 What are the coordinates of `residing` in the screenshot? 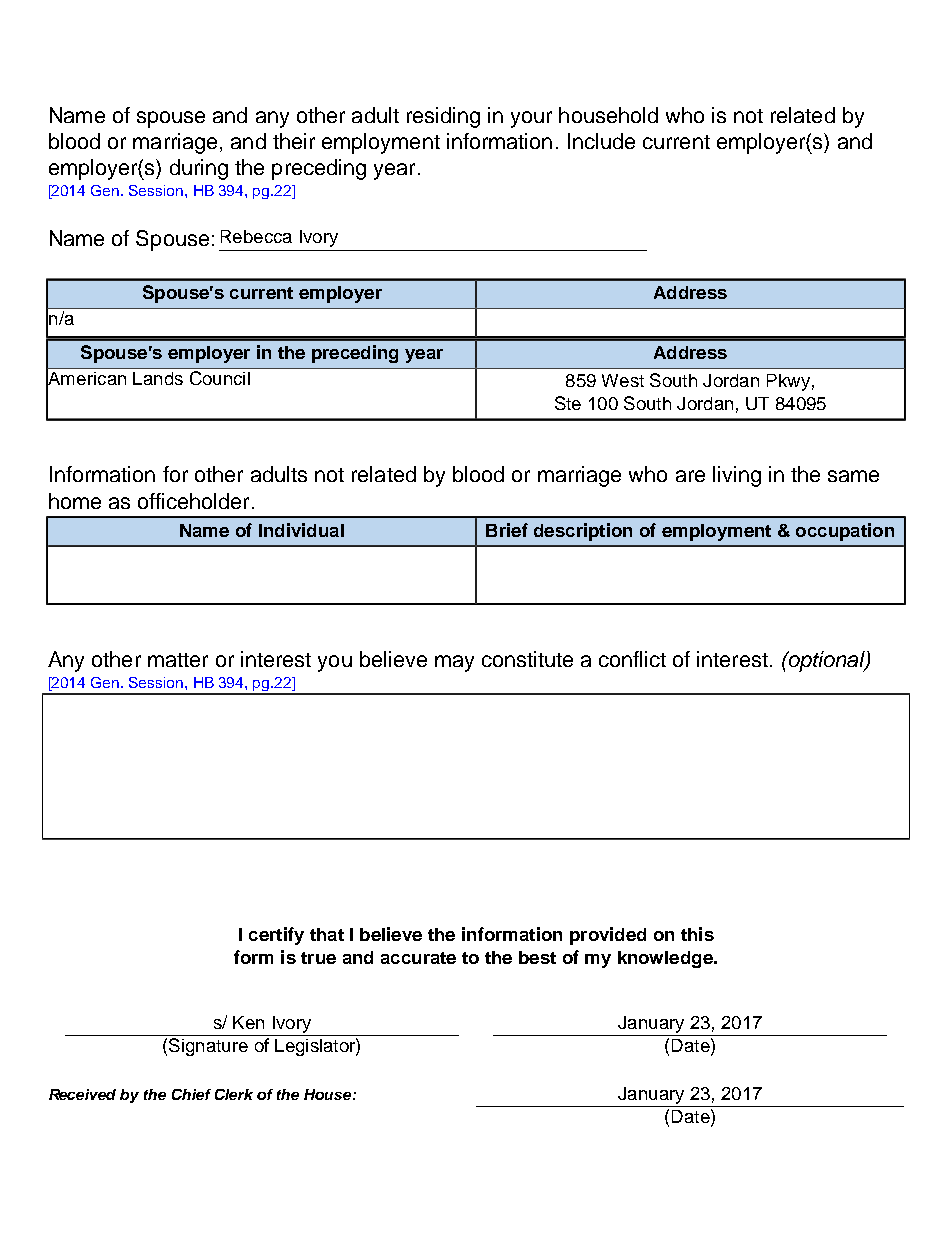 It's located at (443, 117).
